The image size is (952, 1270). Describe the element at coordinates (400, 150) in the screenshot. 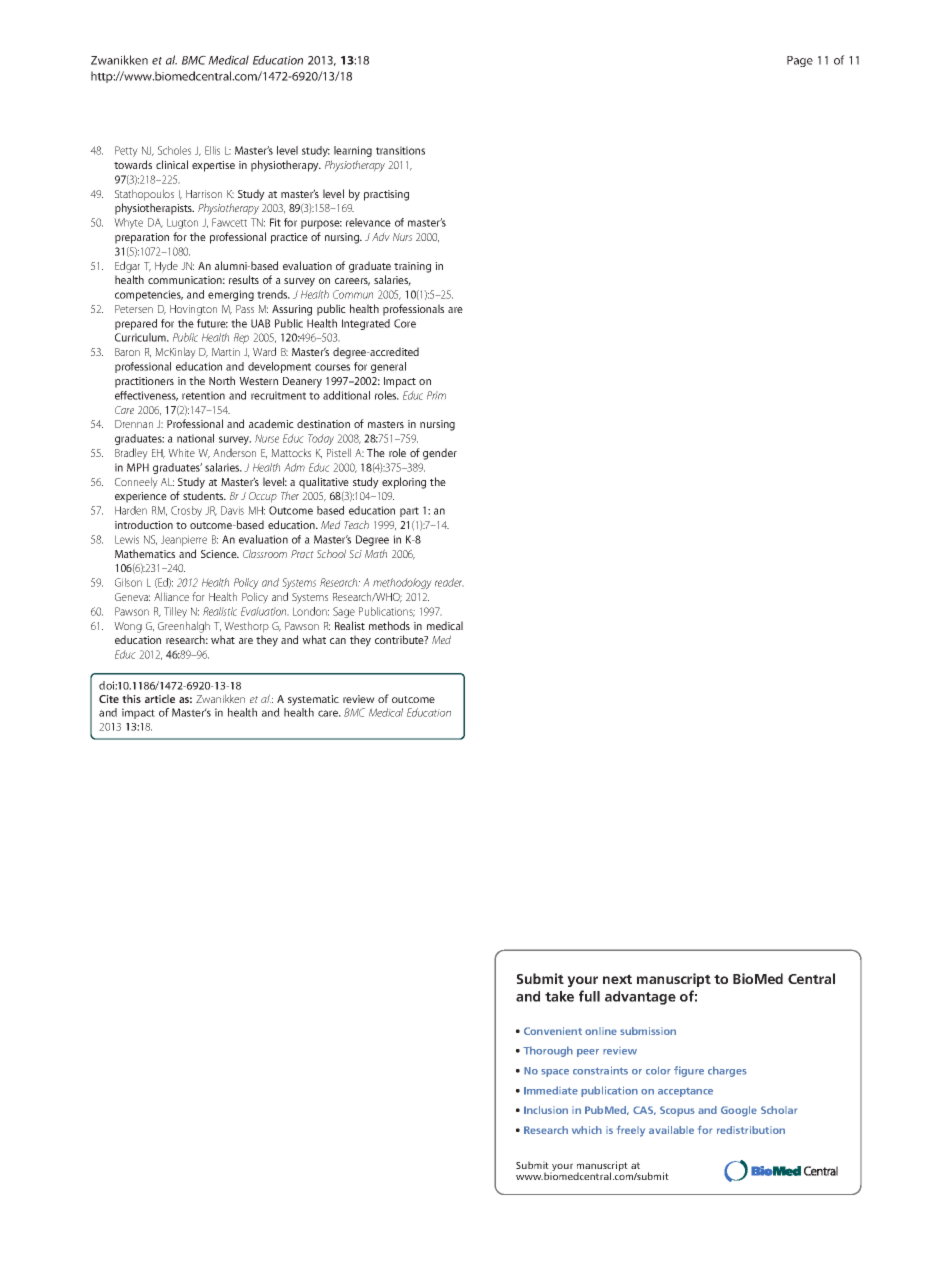

I see `transitions` at that location.
